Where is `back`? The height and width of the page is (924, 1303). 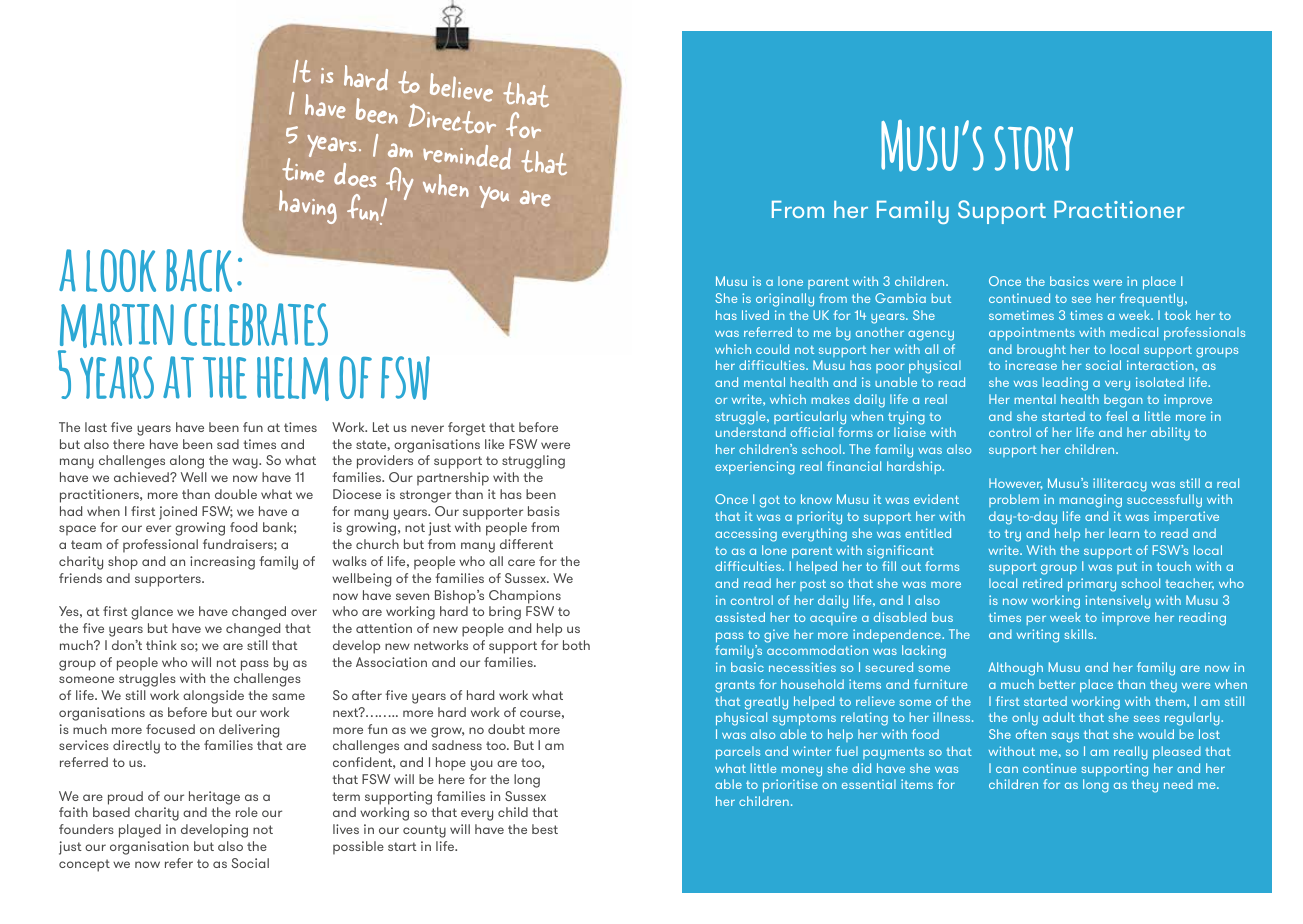
back is located at coordinates (199, 270).
